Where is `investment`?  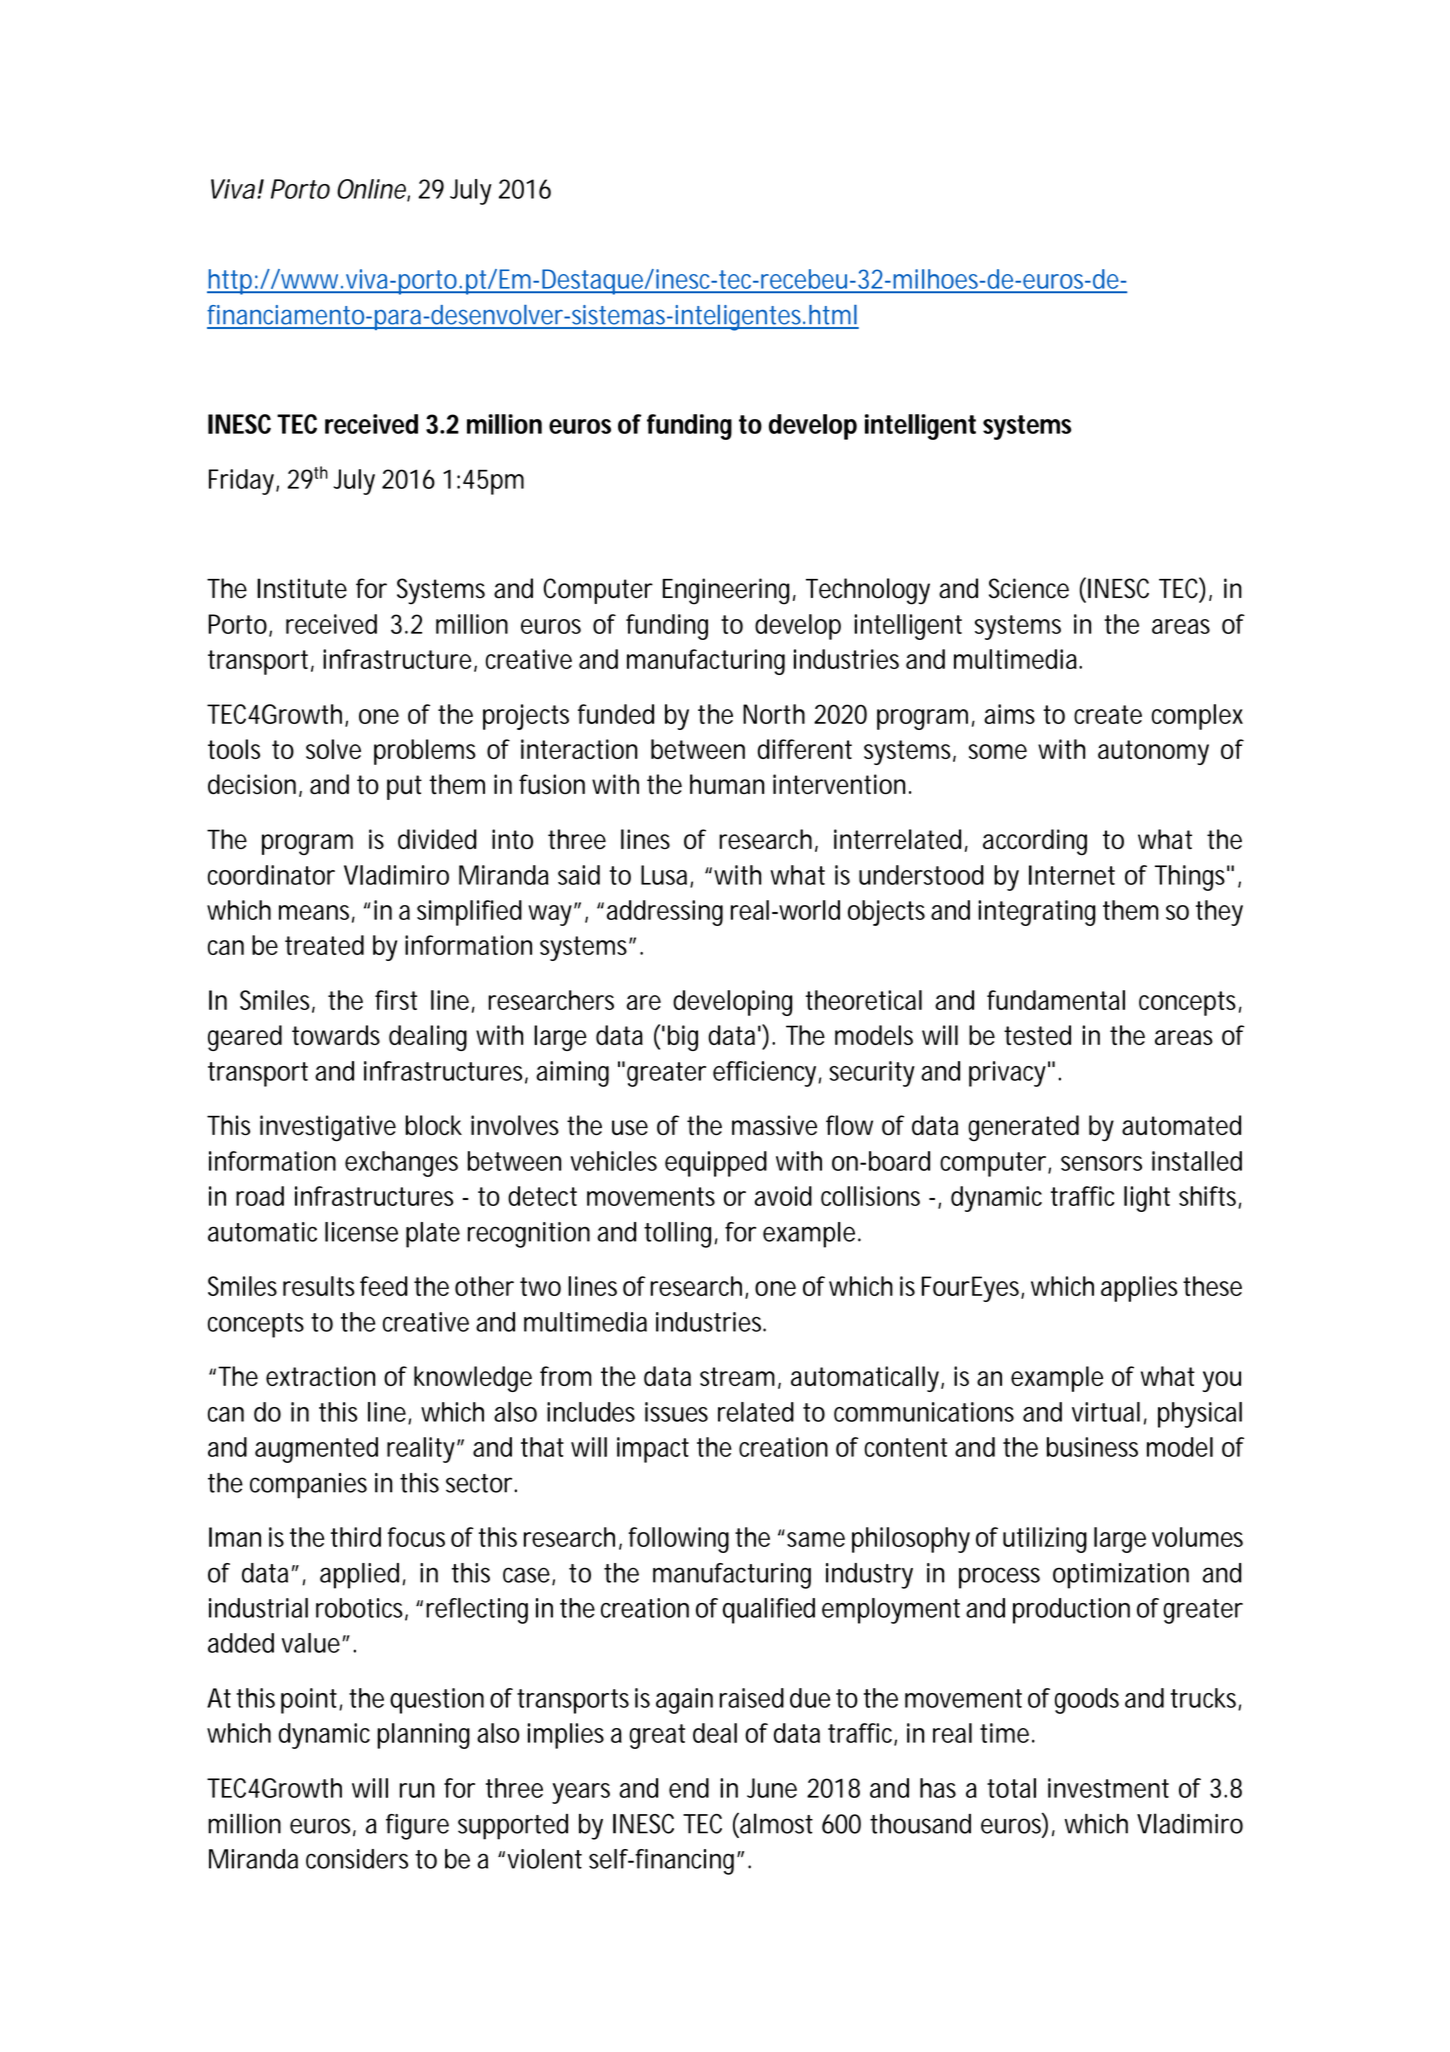 investment is located at coordinates (1108, 1788).
